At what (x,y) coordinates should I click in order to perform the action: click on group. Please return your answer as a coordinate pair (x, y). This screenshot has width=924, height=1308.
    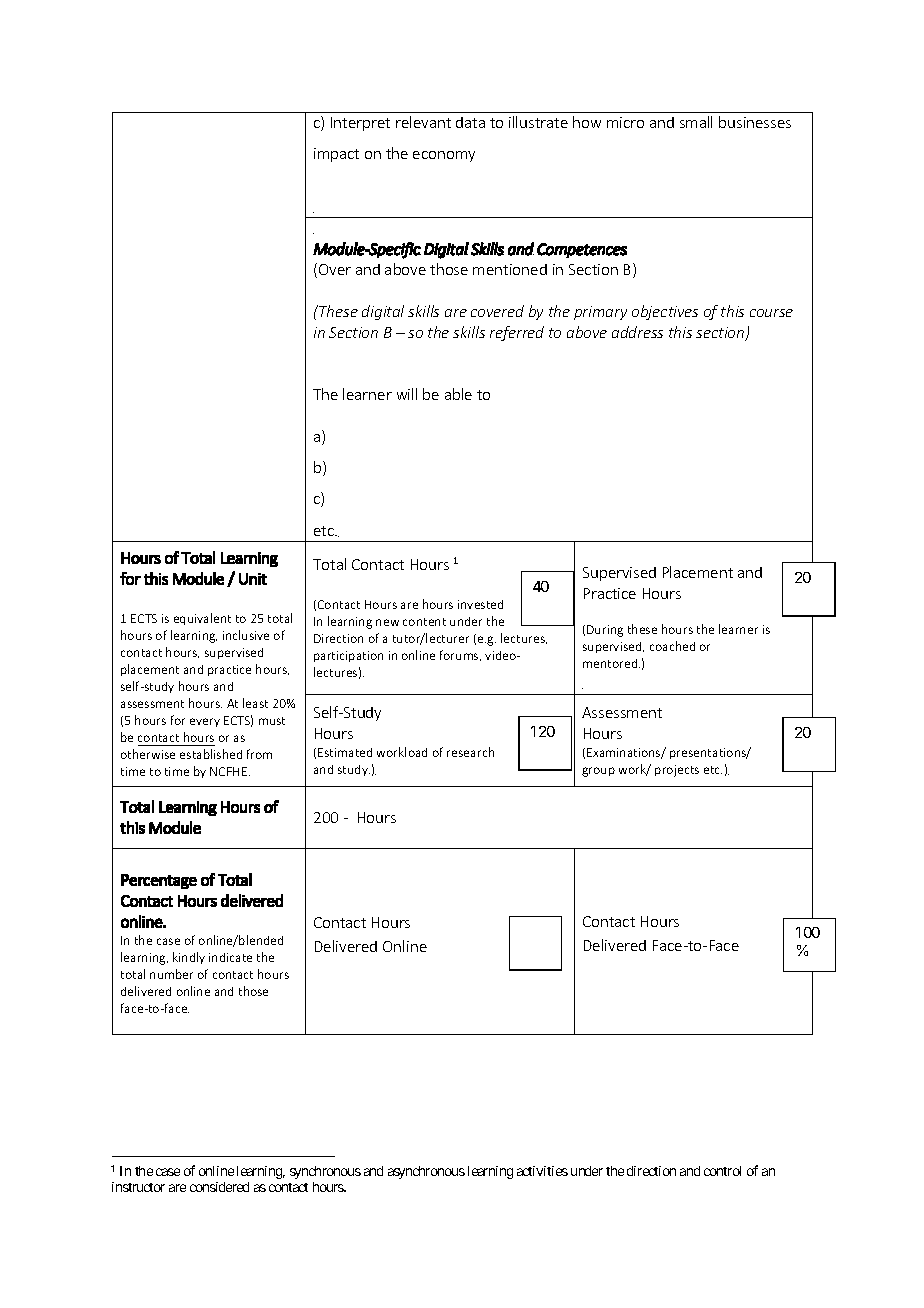
    Looking at the image, I should click on (598, 772).
